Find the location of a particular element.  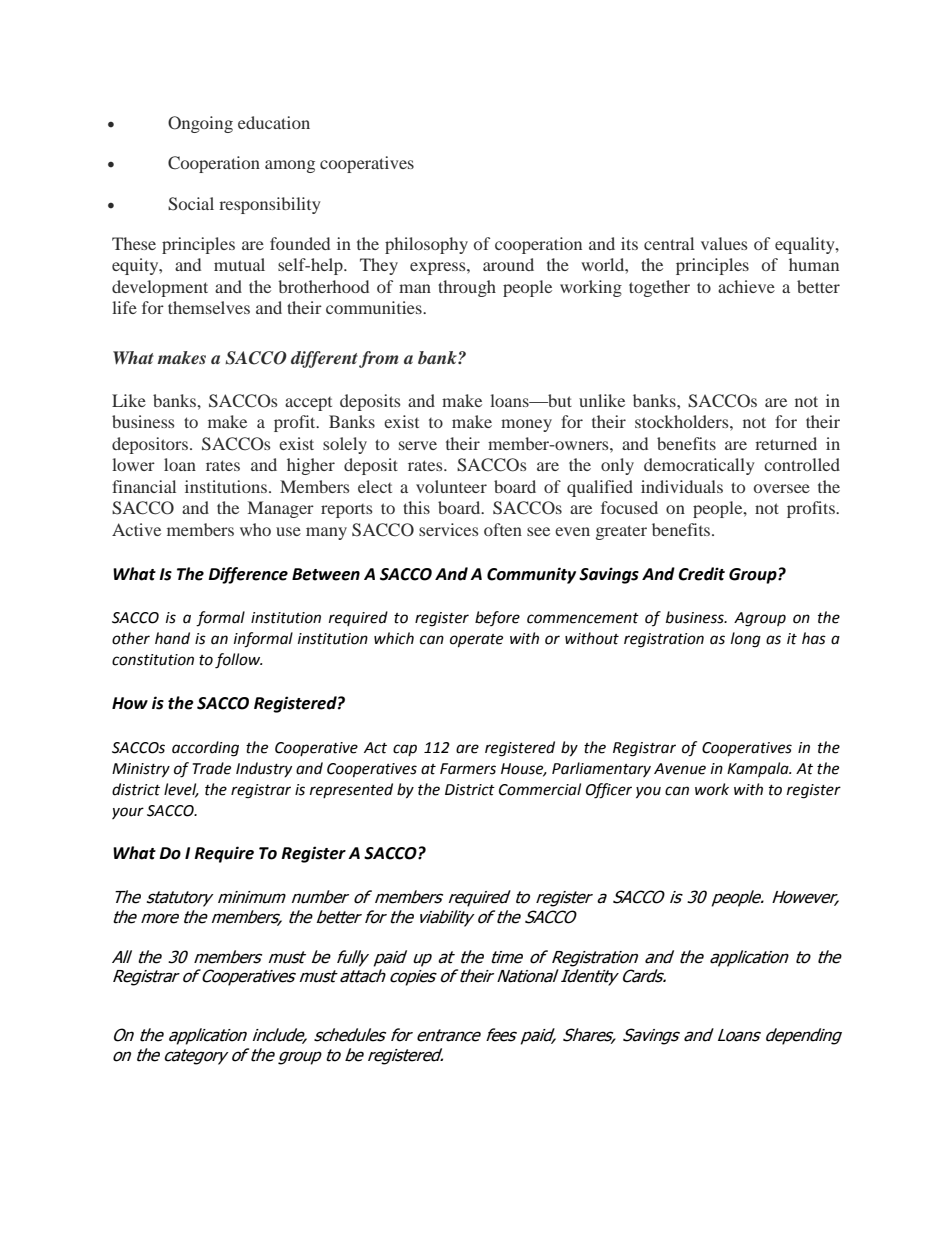

among is located at coordinates (290, 166).
